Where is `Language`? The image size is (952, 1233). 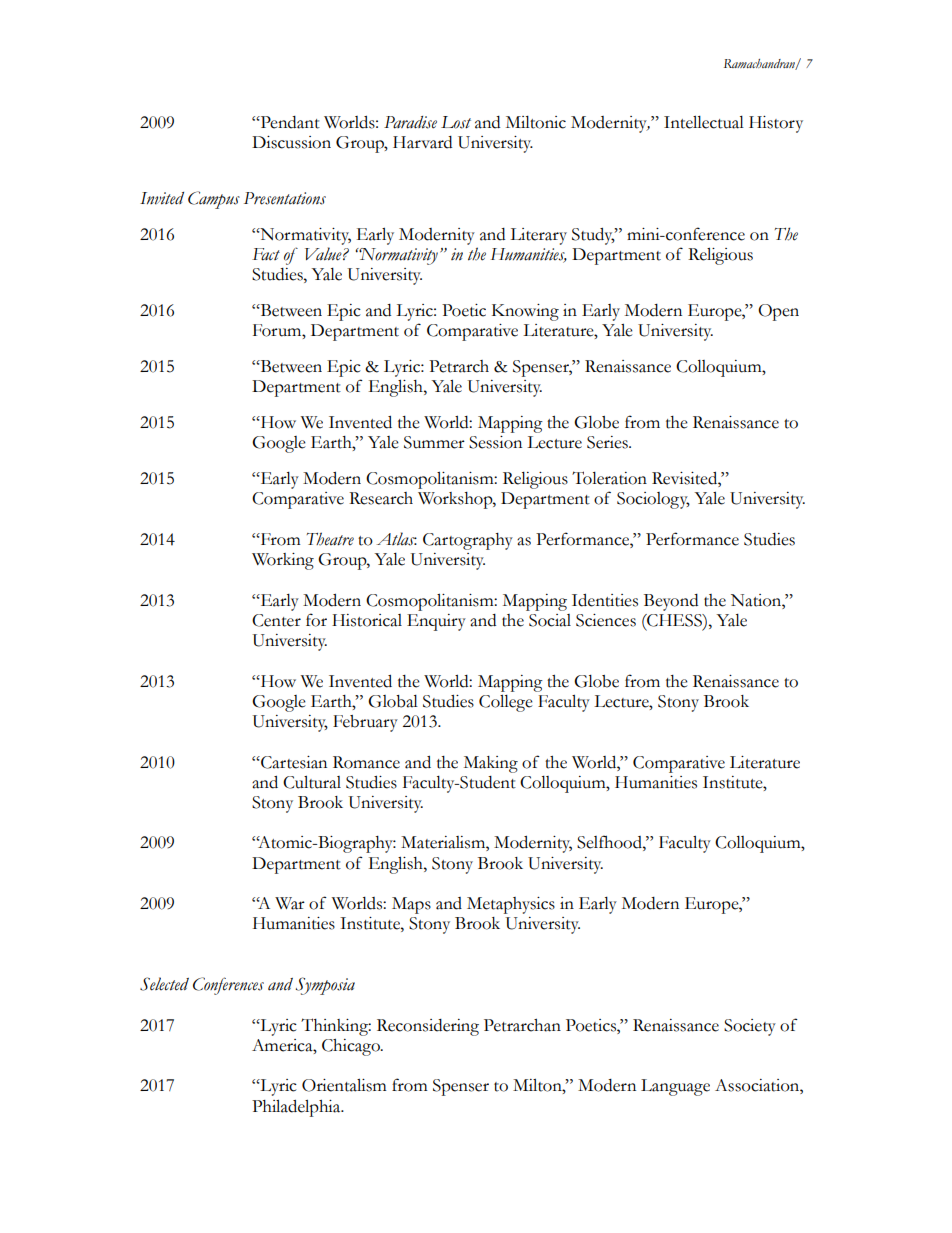
Language is located at coordinates (675, 1087).
